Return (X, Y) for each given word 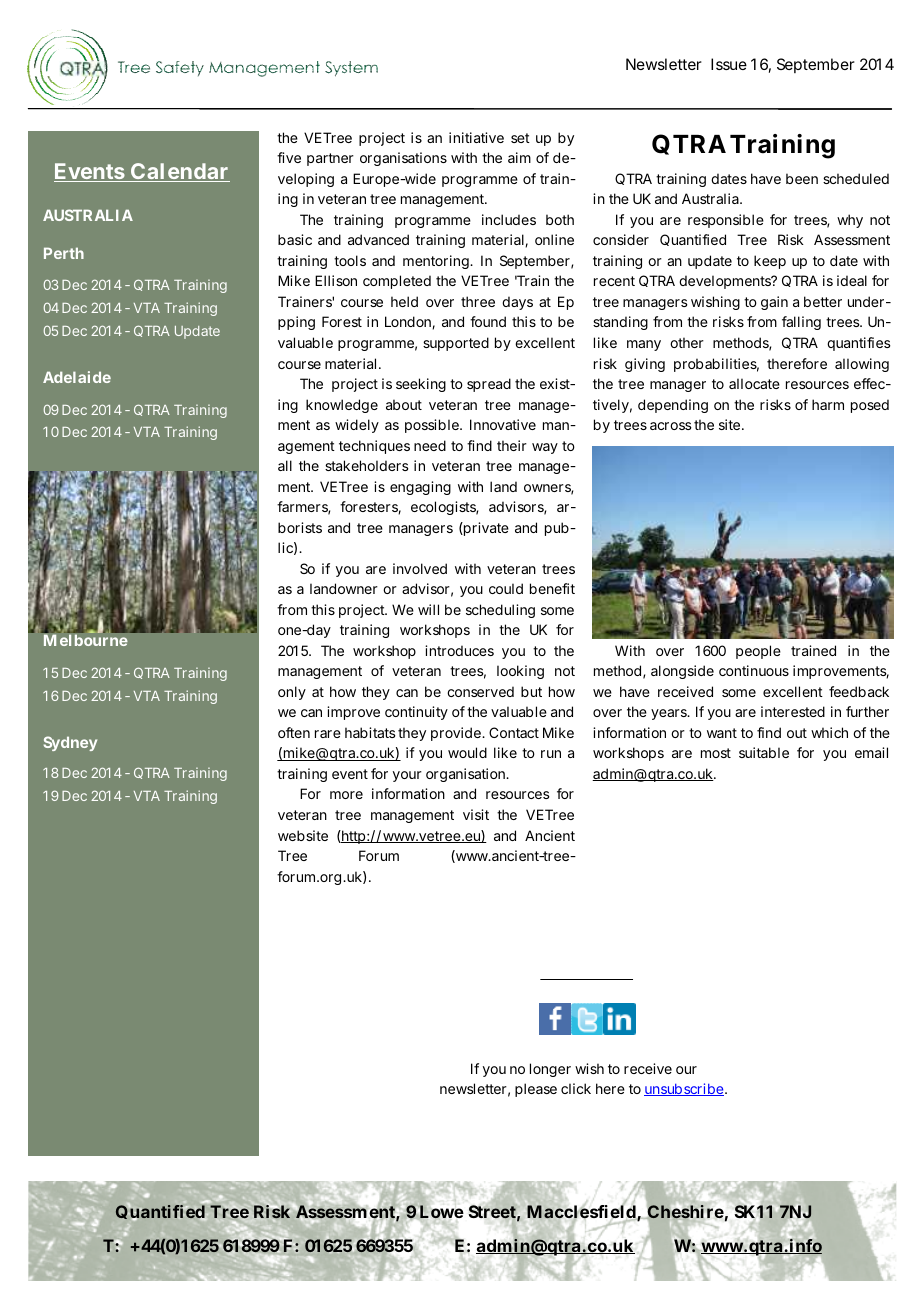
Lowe (441, 1211)
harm (828, 404)
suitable (764, 752)
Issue (729, 64)
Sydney (70, 743)
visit (476, 814)
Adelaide (77, 377)
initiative (476, 137)
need (430, 445)
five (289, 157)
